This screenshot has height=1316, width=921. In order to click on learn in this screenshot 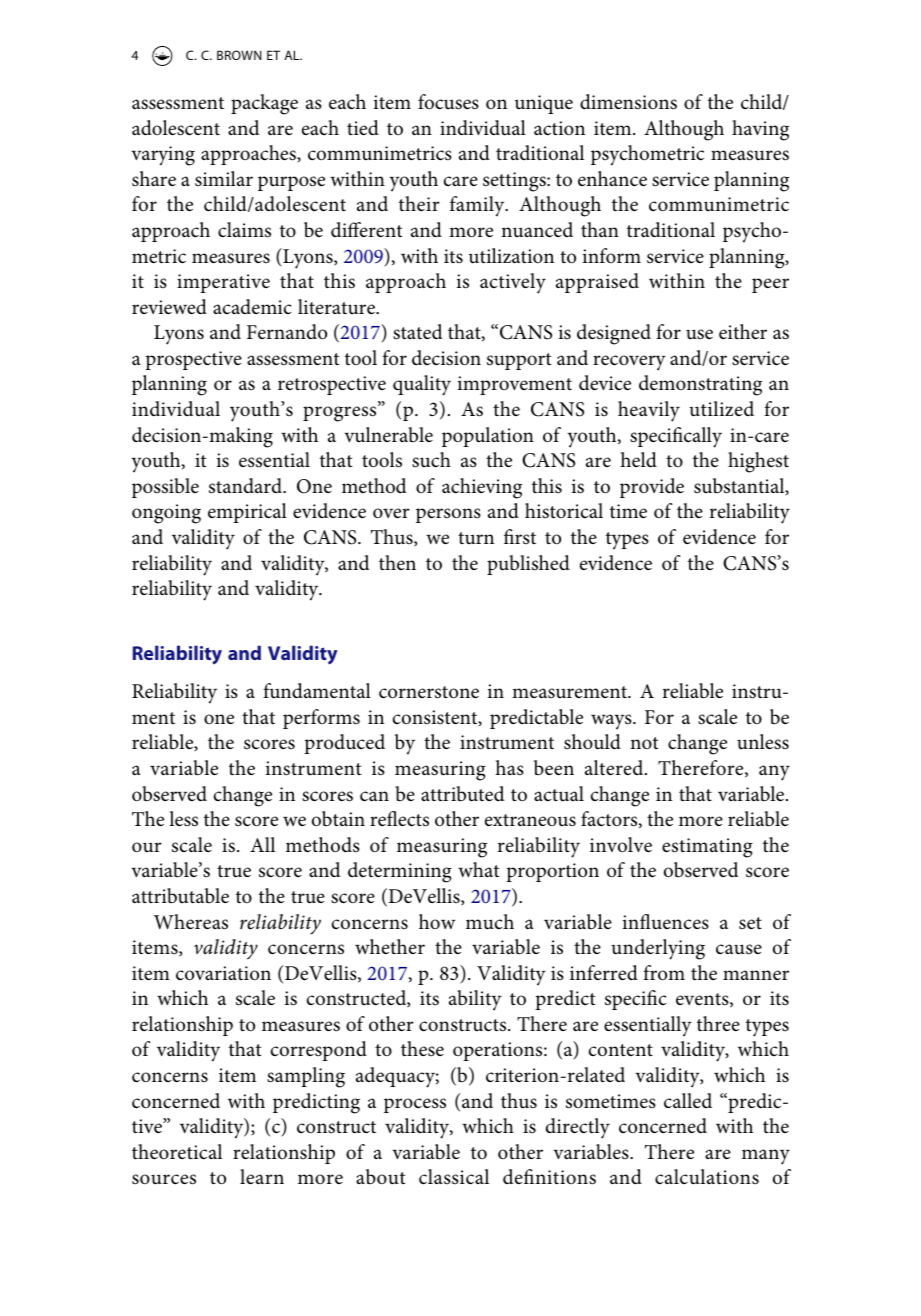, I will do `click(262, 1176)`.
